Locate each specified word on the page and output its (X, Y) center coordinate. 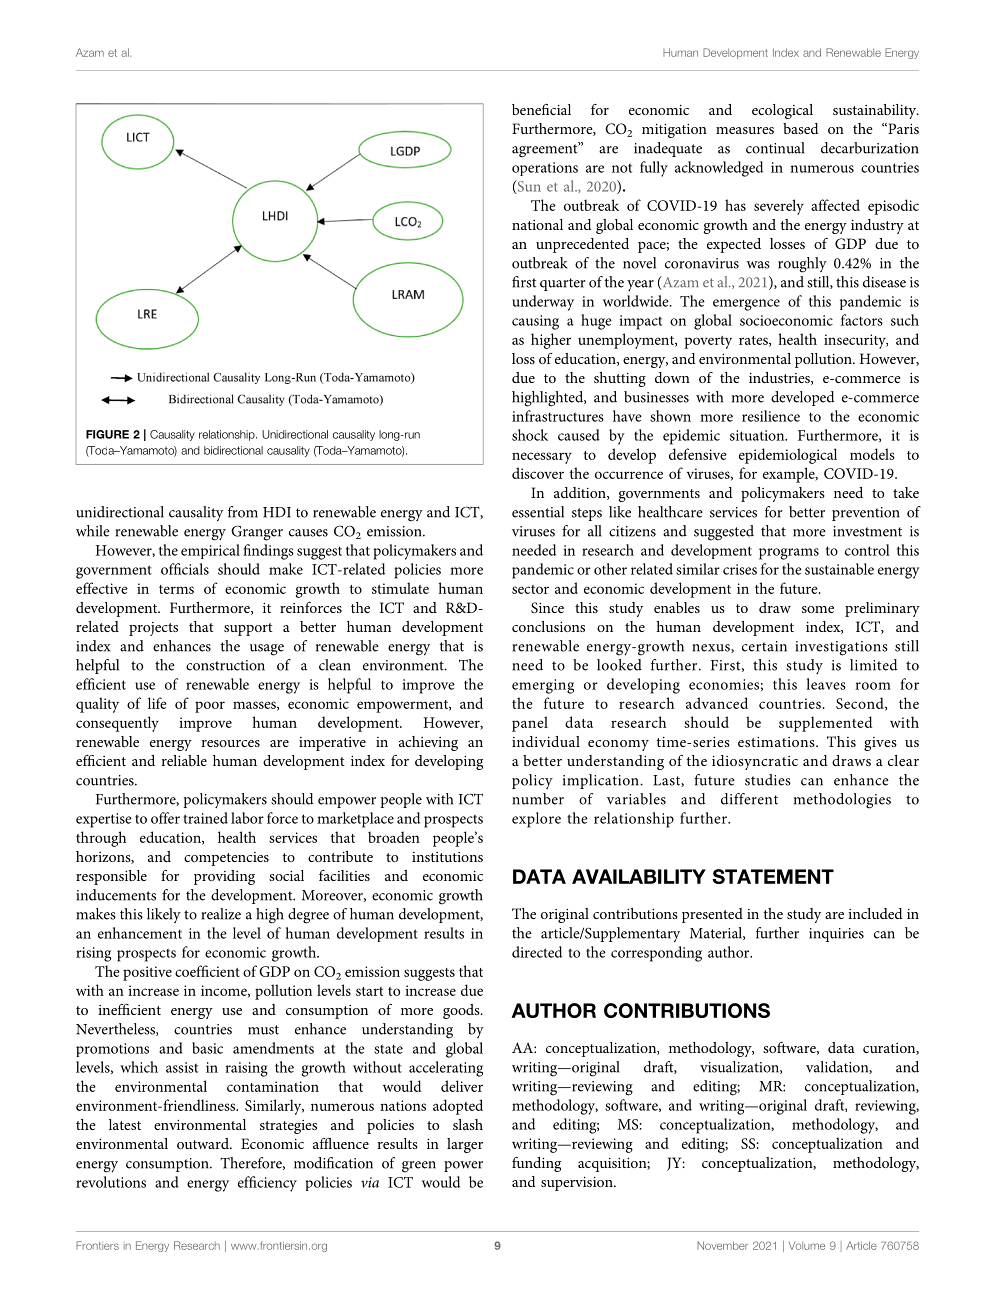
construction (225, 665)
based (801, 128)
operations (545, 169)
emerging (543, 686)
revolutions (111, 1182)
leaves (826, 684)
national (537, 224)
